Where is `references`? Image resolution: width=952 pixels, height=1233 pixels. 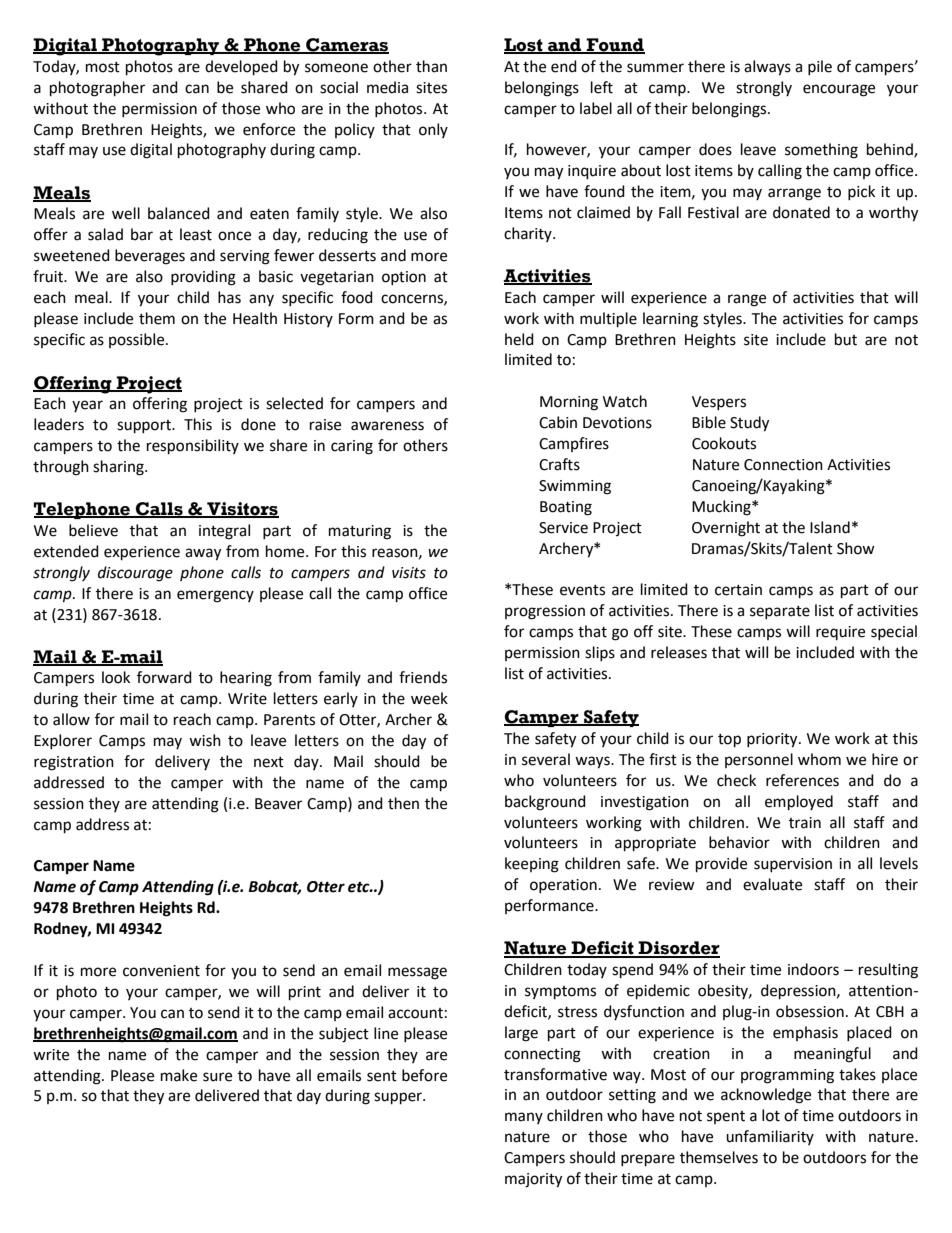 references is located at coordinates (802, 780).
